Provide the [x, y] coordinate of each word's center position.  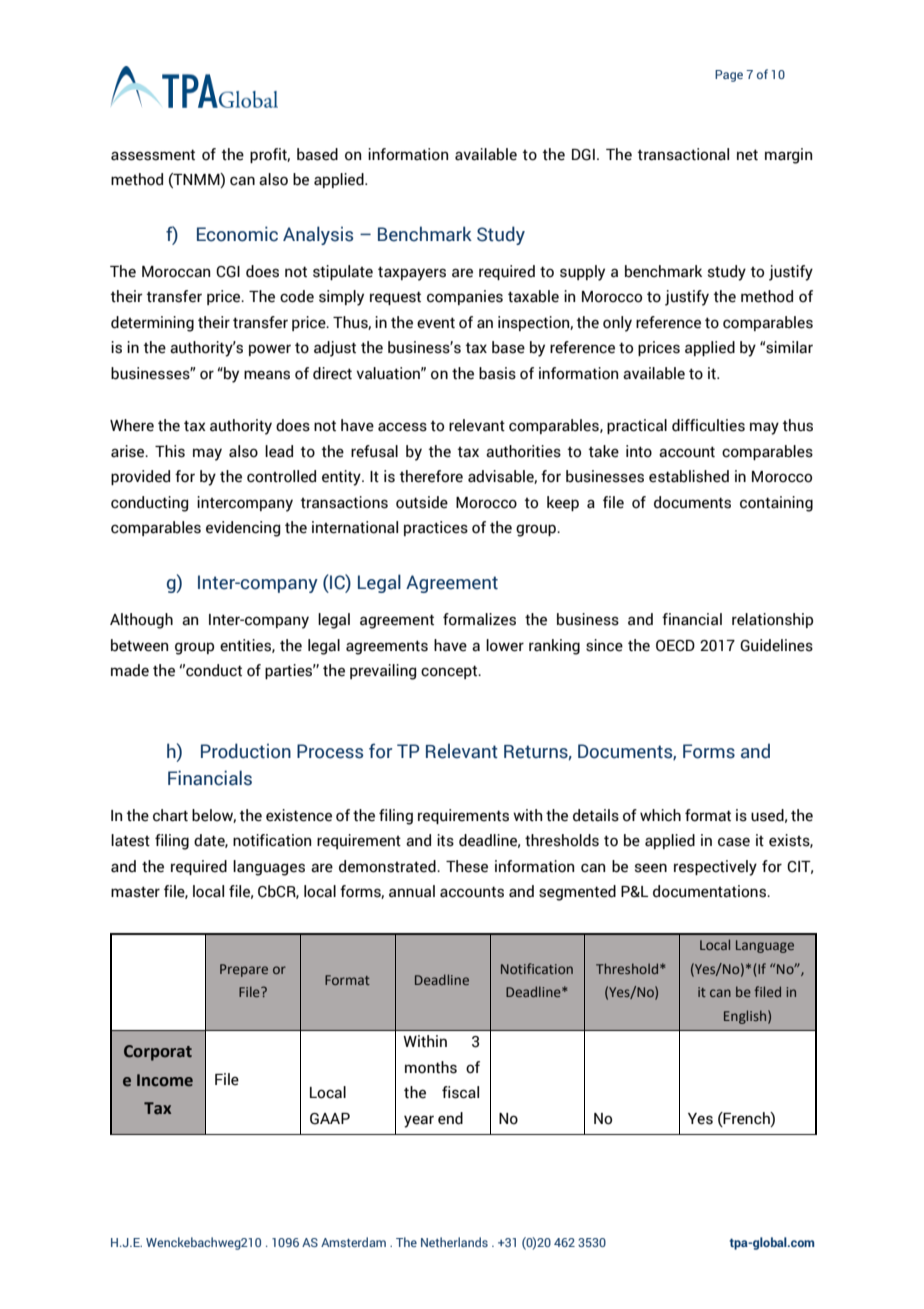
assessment [153, 155]
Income [165, 1080]
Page [729, 76]
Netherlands [454, 1242]
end [450, 1118]
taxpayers [412, 273]
